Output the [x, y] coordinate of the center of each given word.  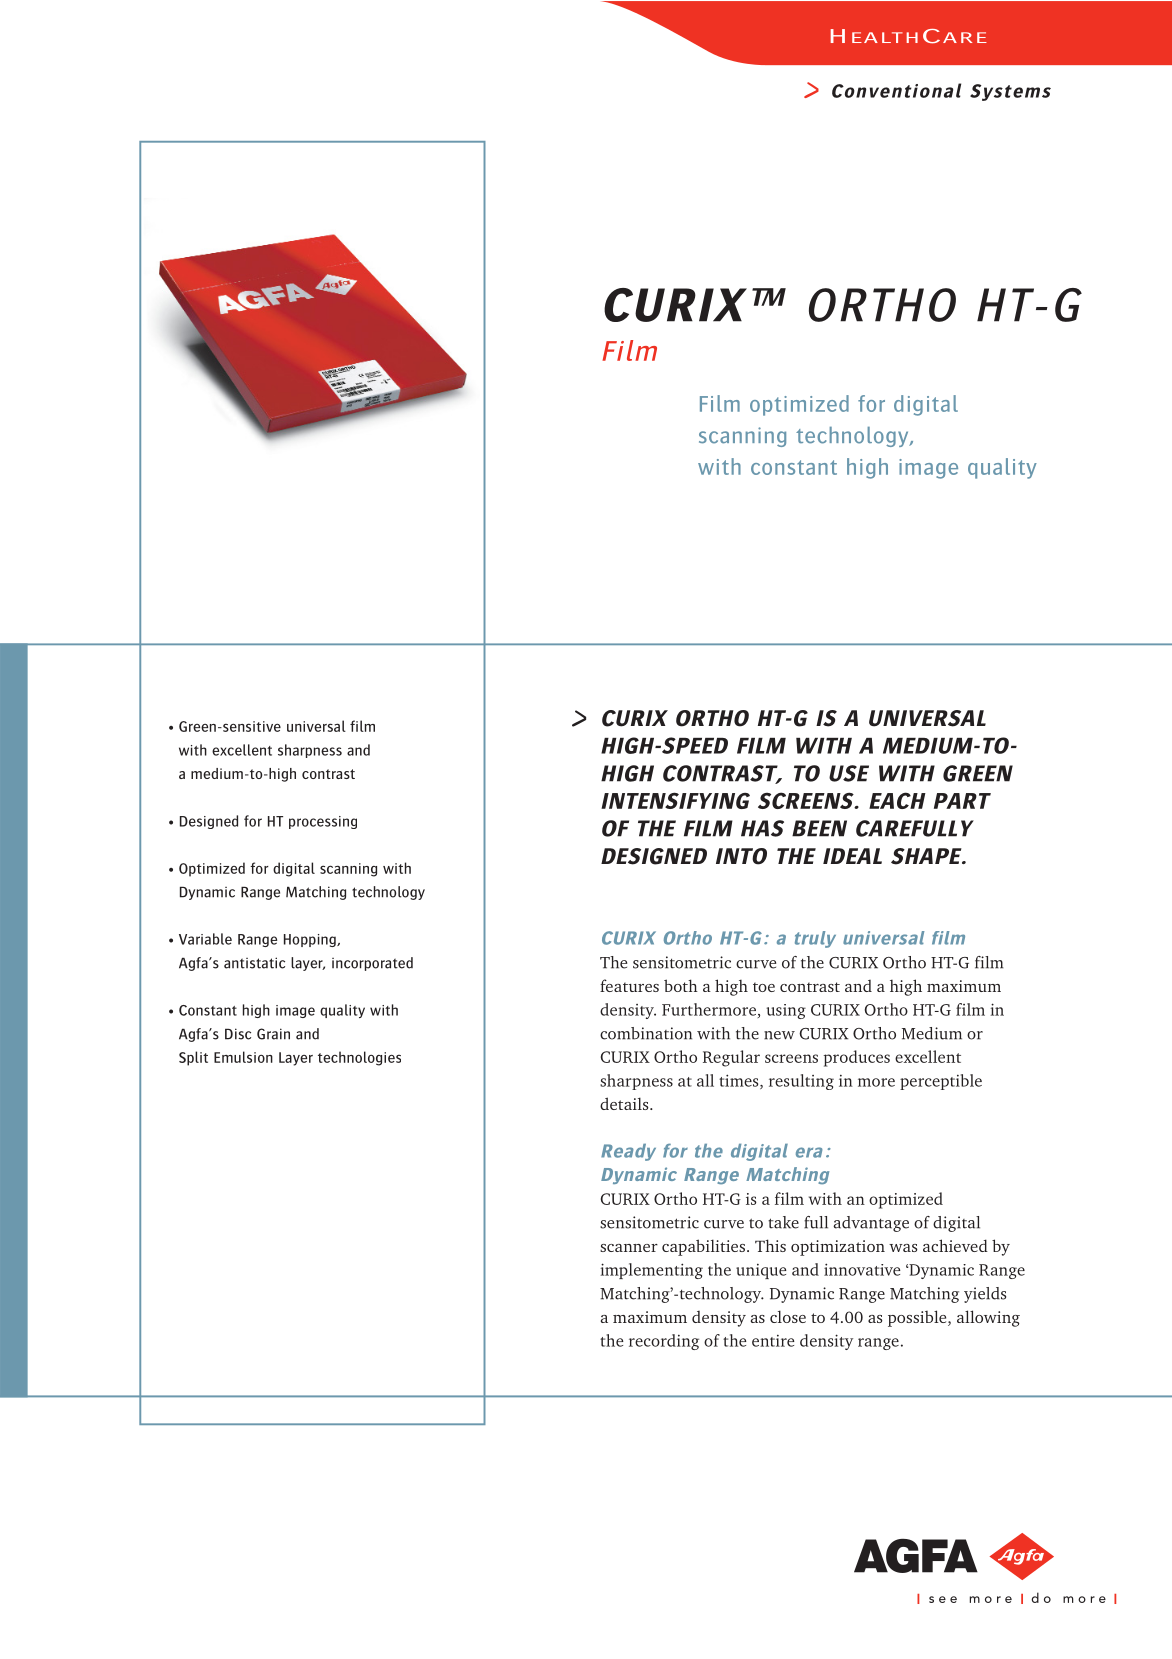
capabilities [703, 1247]
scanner [629, 1248]
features [629, 985]
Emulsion [243, 1057]
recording [664, 1342]
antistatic [254, 963]
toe [764, 987]
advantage [871, 1224]
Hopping [311, 940]
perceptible [941, 1082]
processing [323, 822]
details [625, 1103]
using [786, 1011]
